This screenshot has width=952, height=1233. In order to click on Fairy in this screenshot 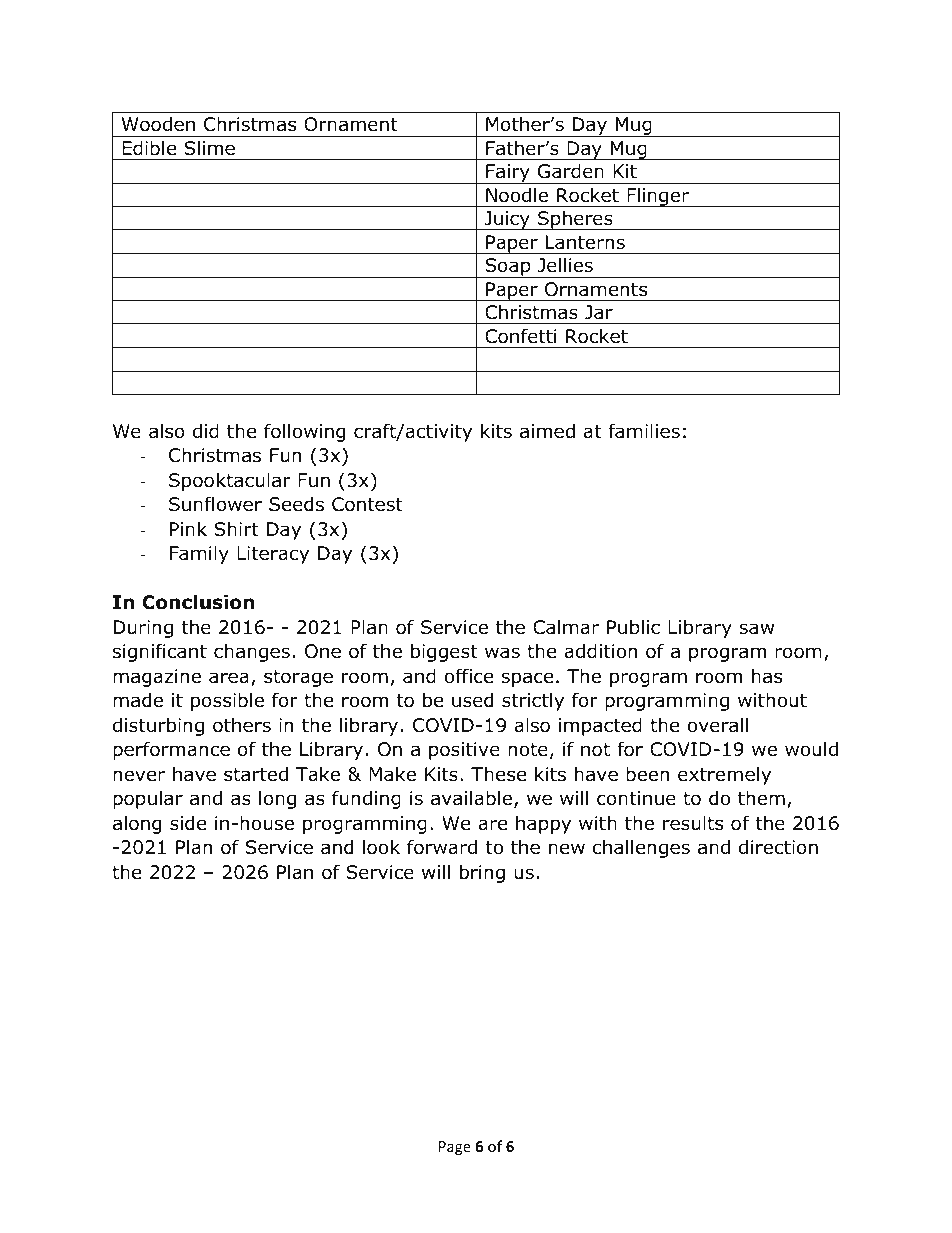, I will do `click(508, 174)`.
